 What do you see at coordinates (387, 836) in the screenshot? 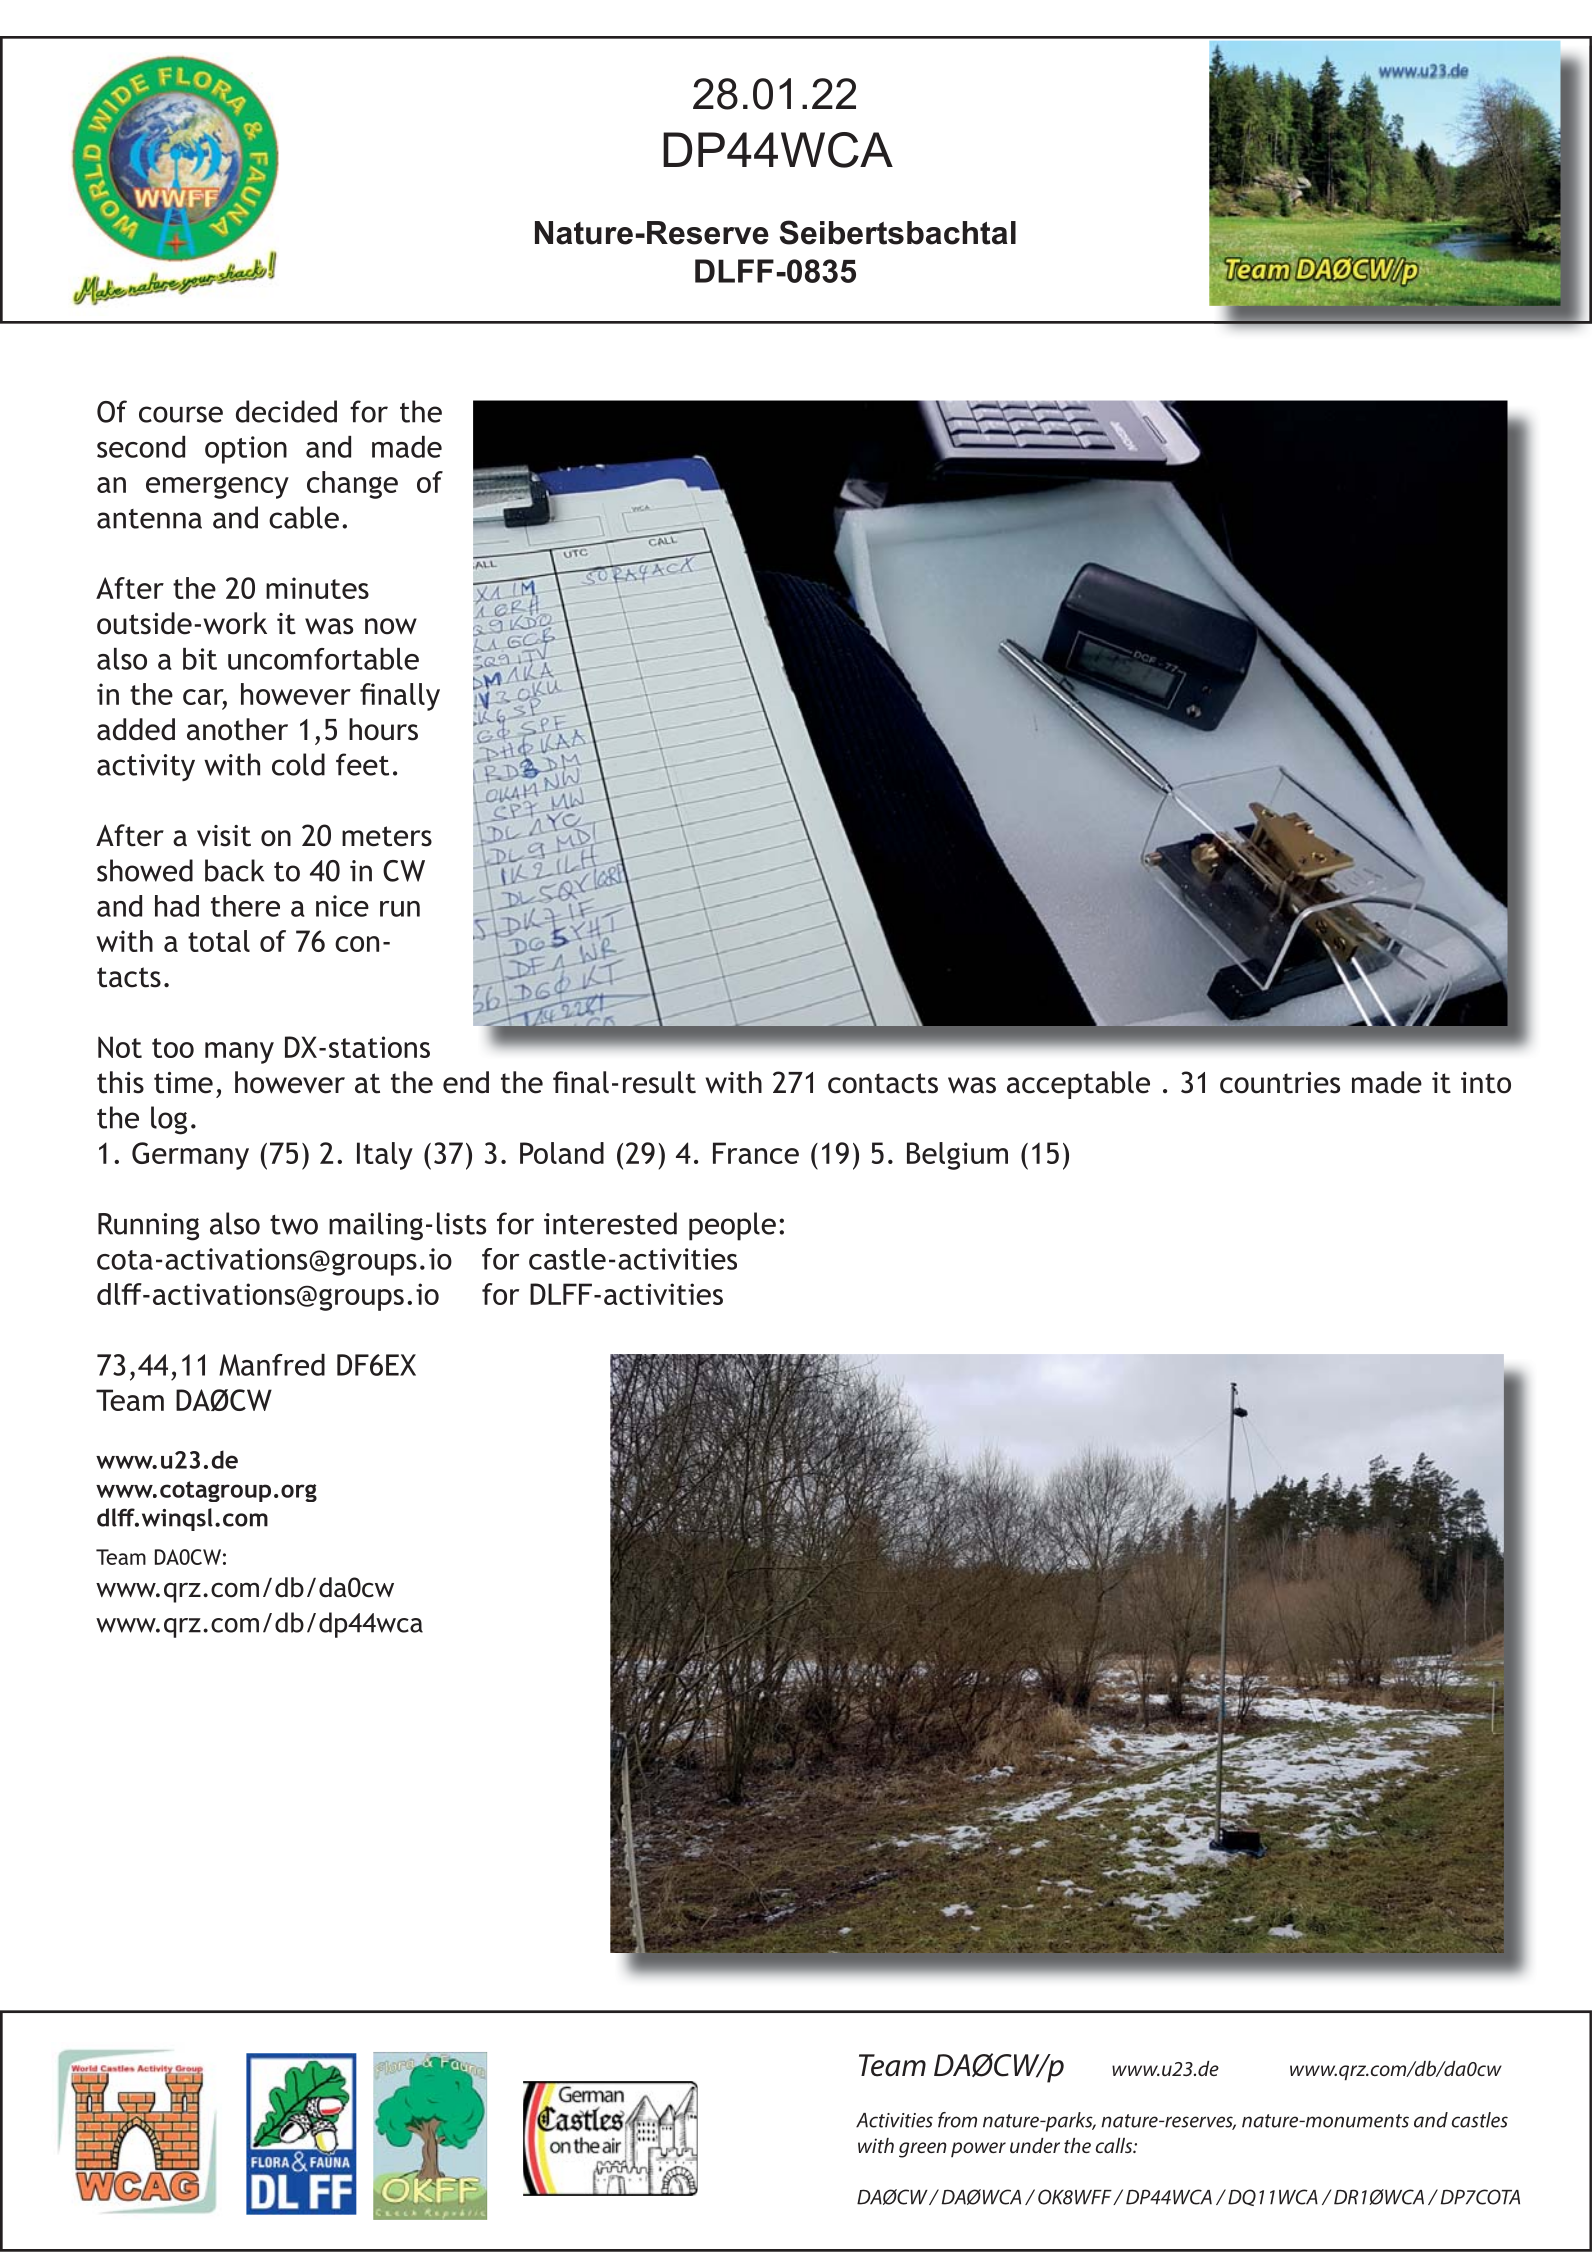
I see `meters` at bounding box center [387, 836].
